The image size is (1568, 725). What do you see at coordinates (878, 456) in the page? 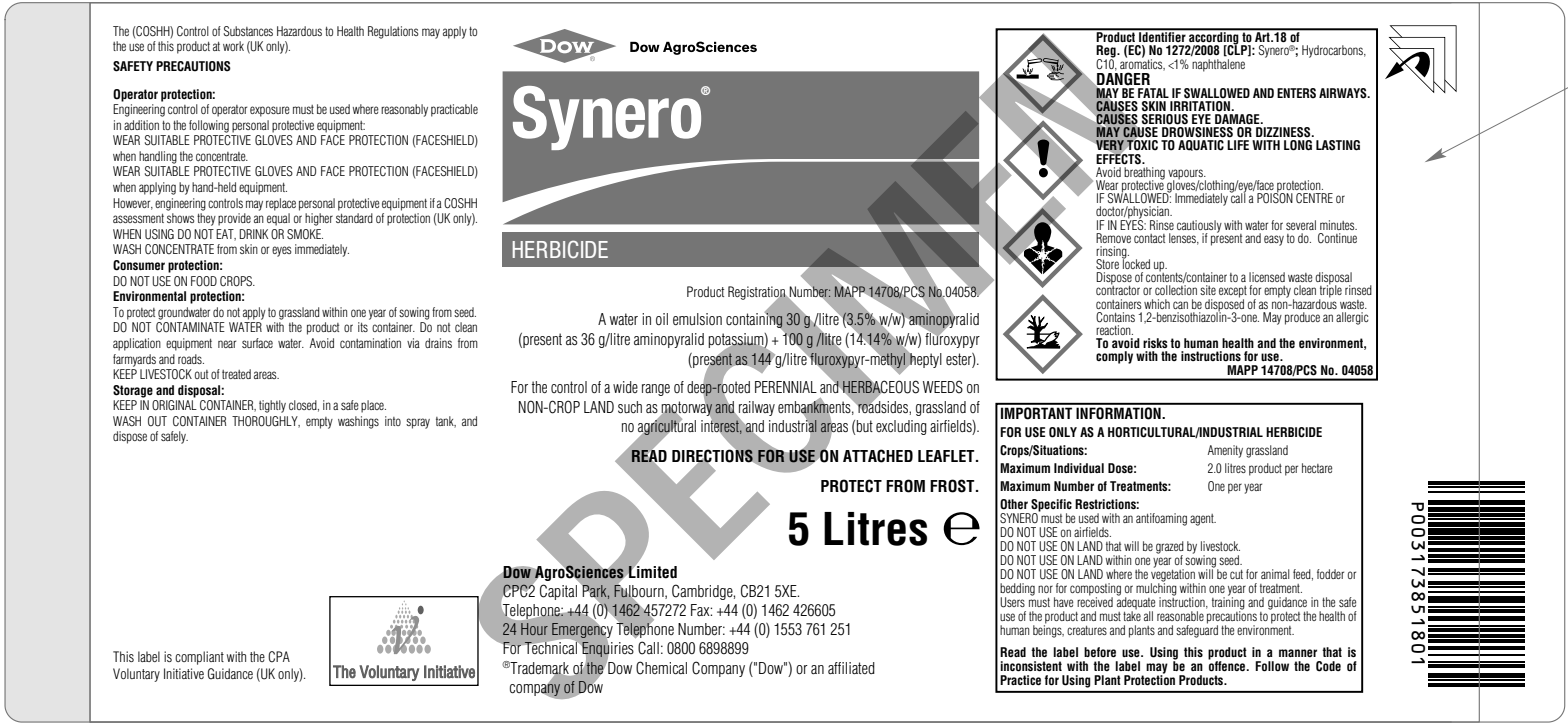
I see `ATTACHED` at bounding box center [878, 456].
